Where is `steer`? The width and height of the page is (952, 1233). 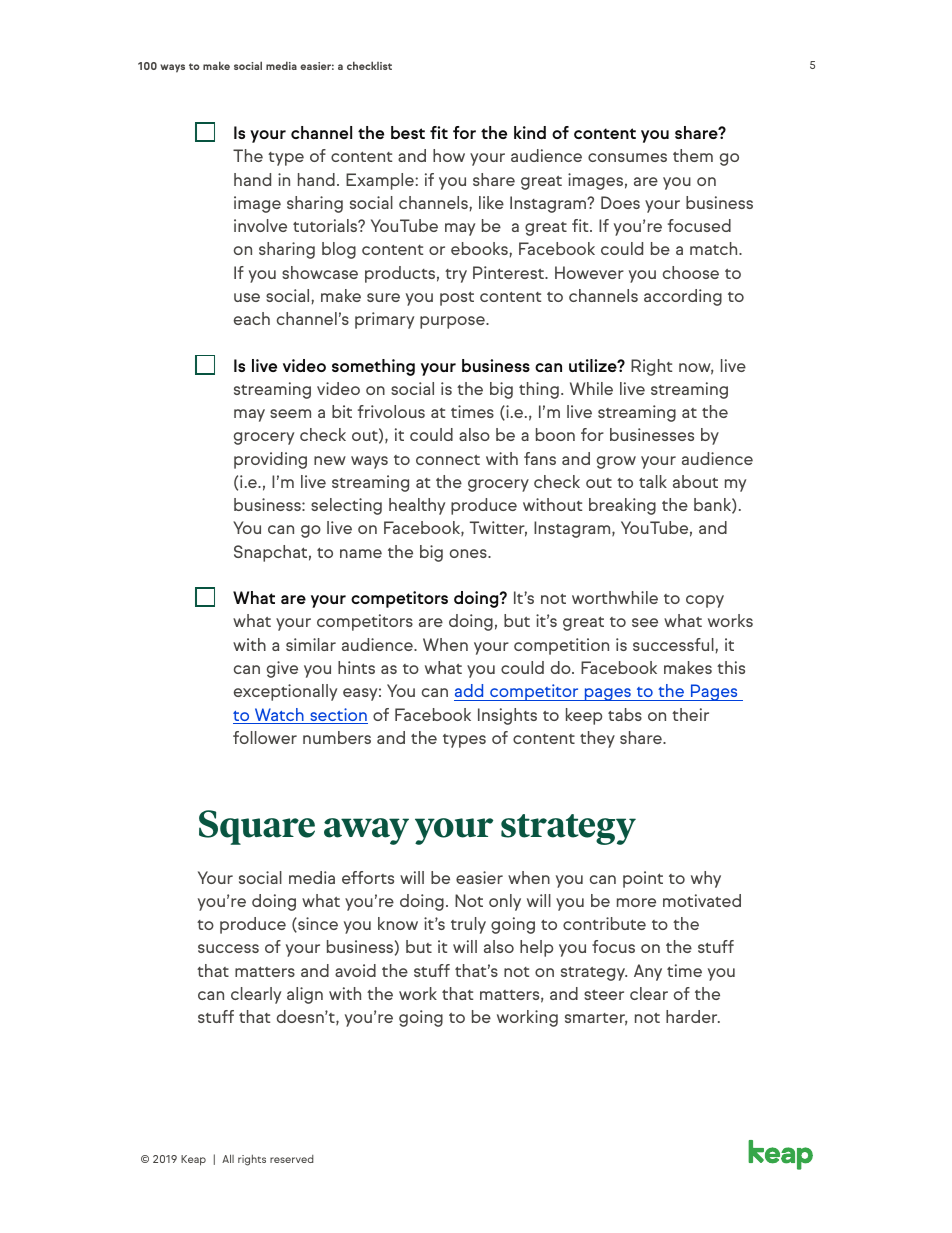 steer is located at coordinates (604, 995).
